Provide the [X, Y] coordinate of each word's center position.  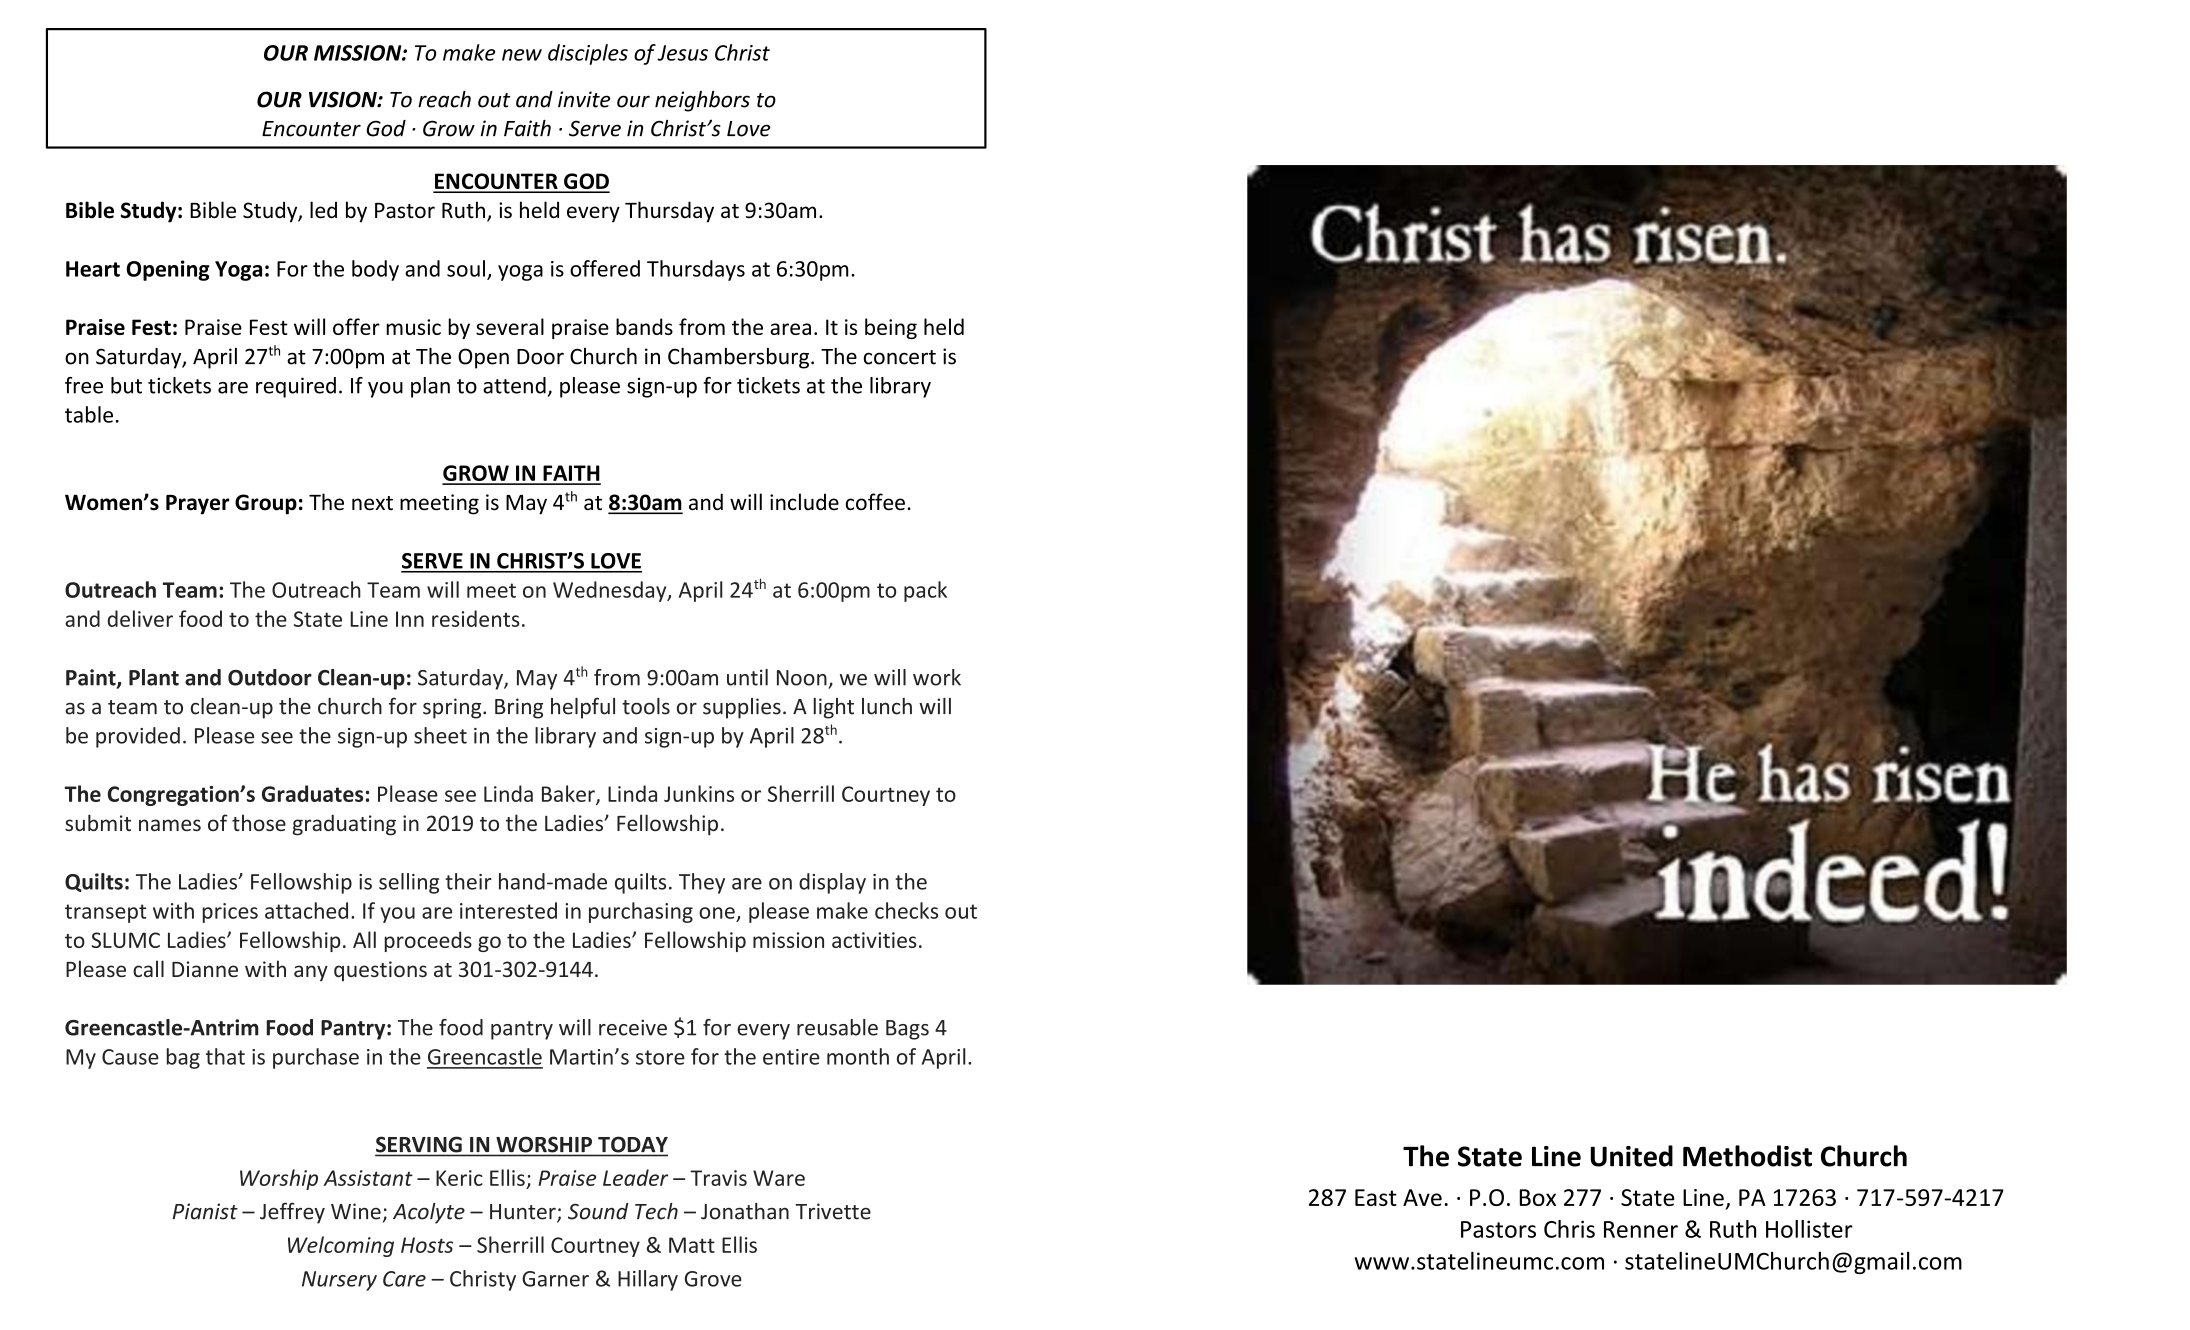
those [259, 822]
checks [906, 910]
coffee [875, 502]
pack [925, 591]
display [832, 883]
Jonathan [745, 1211]
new [522, 55]
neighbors [702, 101]
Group [266, 504]
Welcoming [341, 1246]
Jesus [682, 53]
